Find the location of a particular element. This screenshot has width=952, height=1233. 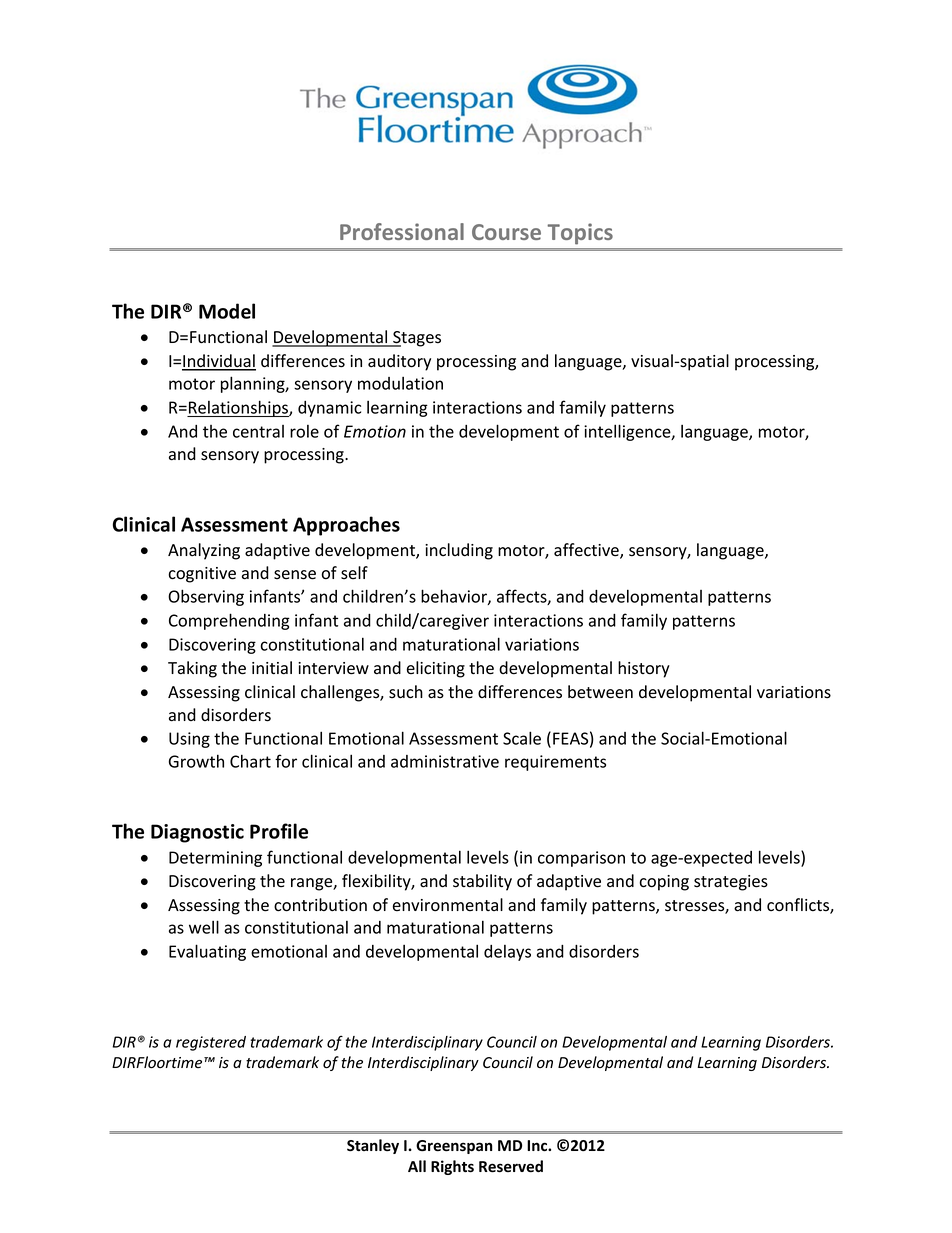

Topics is located at coordinates (580, 234).
